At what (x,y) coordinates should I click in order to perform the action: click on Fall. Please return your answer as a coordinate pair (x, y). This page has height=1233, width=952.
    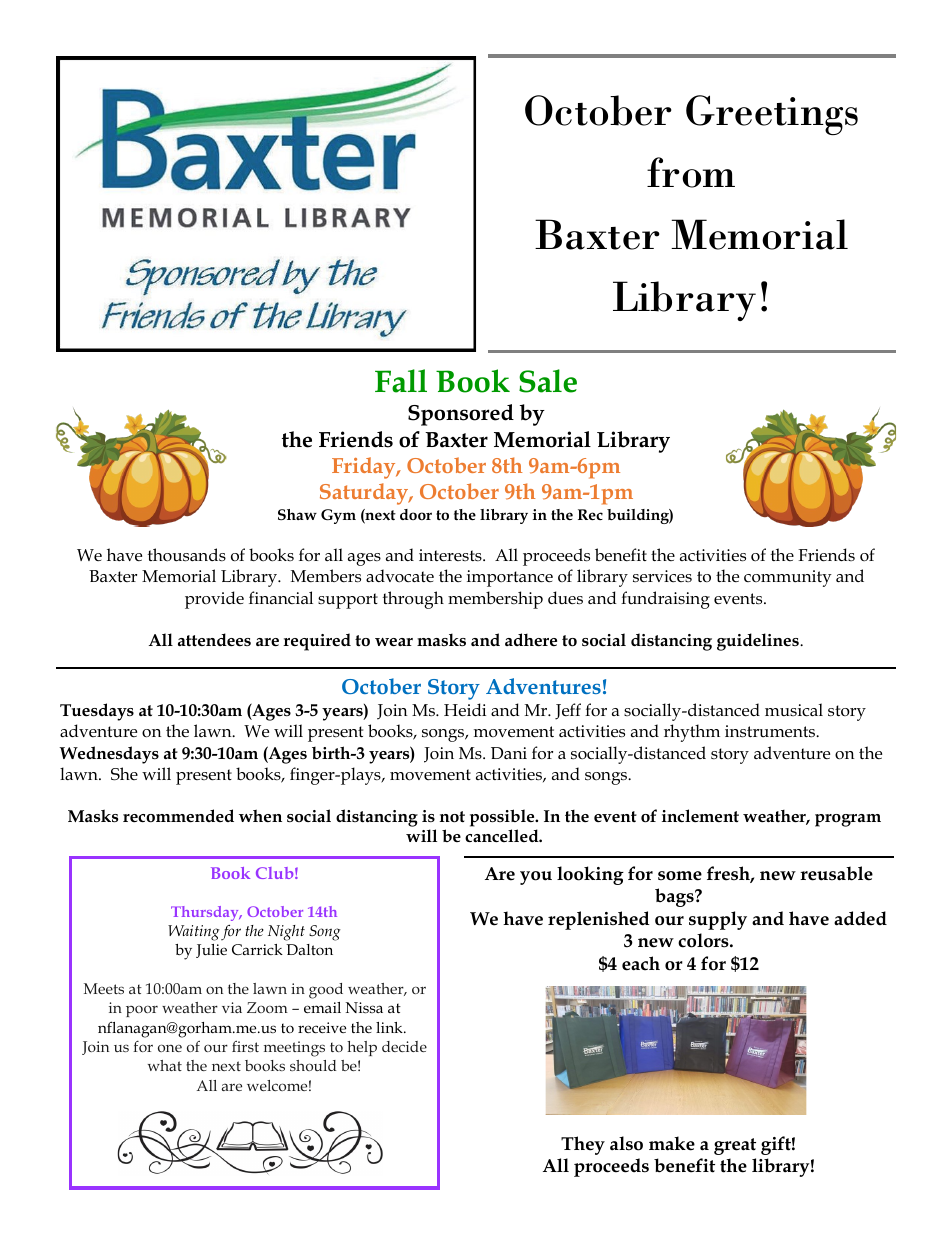
    Looking at the image, I should click on (401, 381).
